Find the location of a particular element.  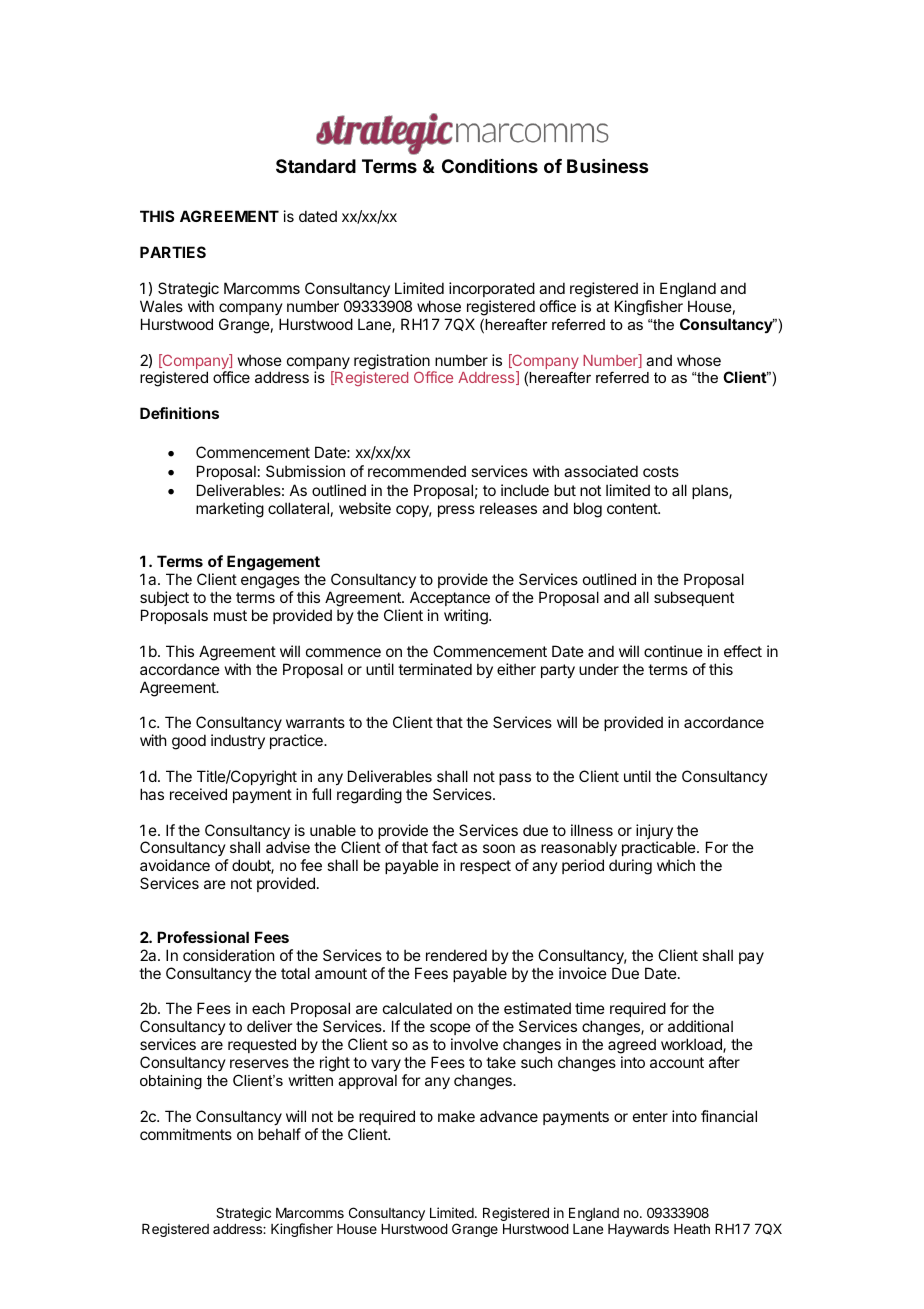

terminated is located at coordinates (435, 669).
